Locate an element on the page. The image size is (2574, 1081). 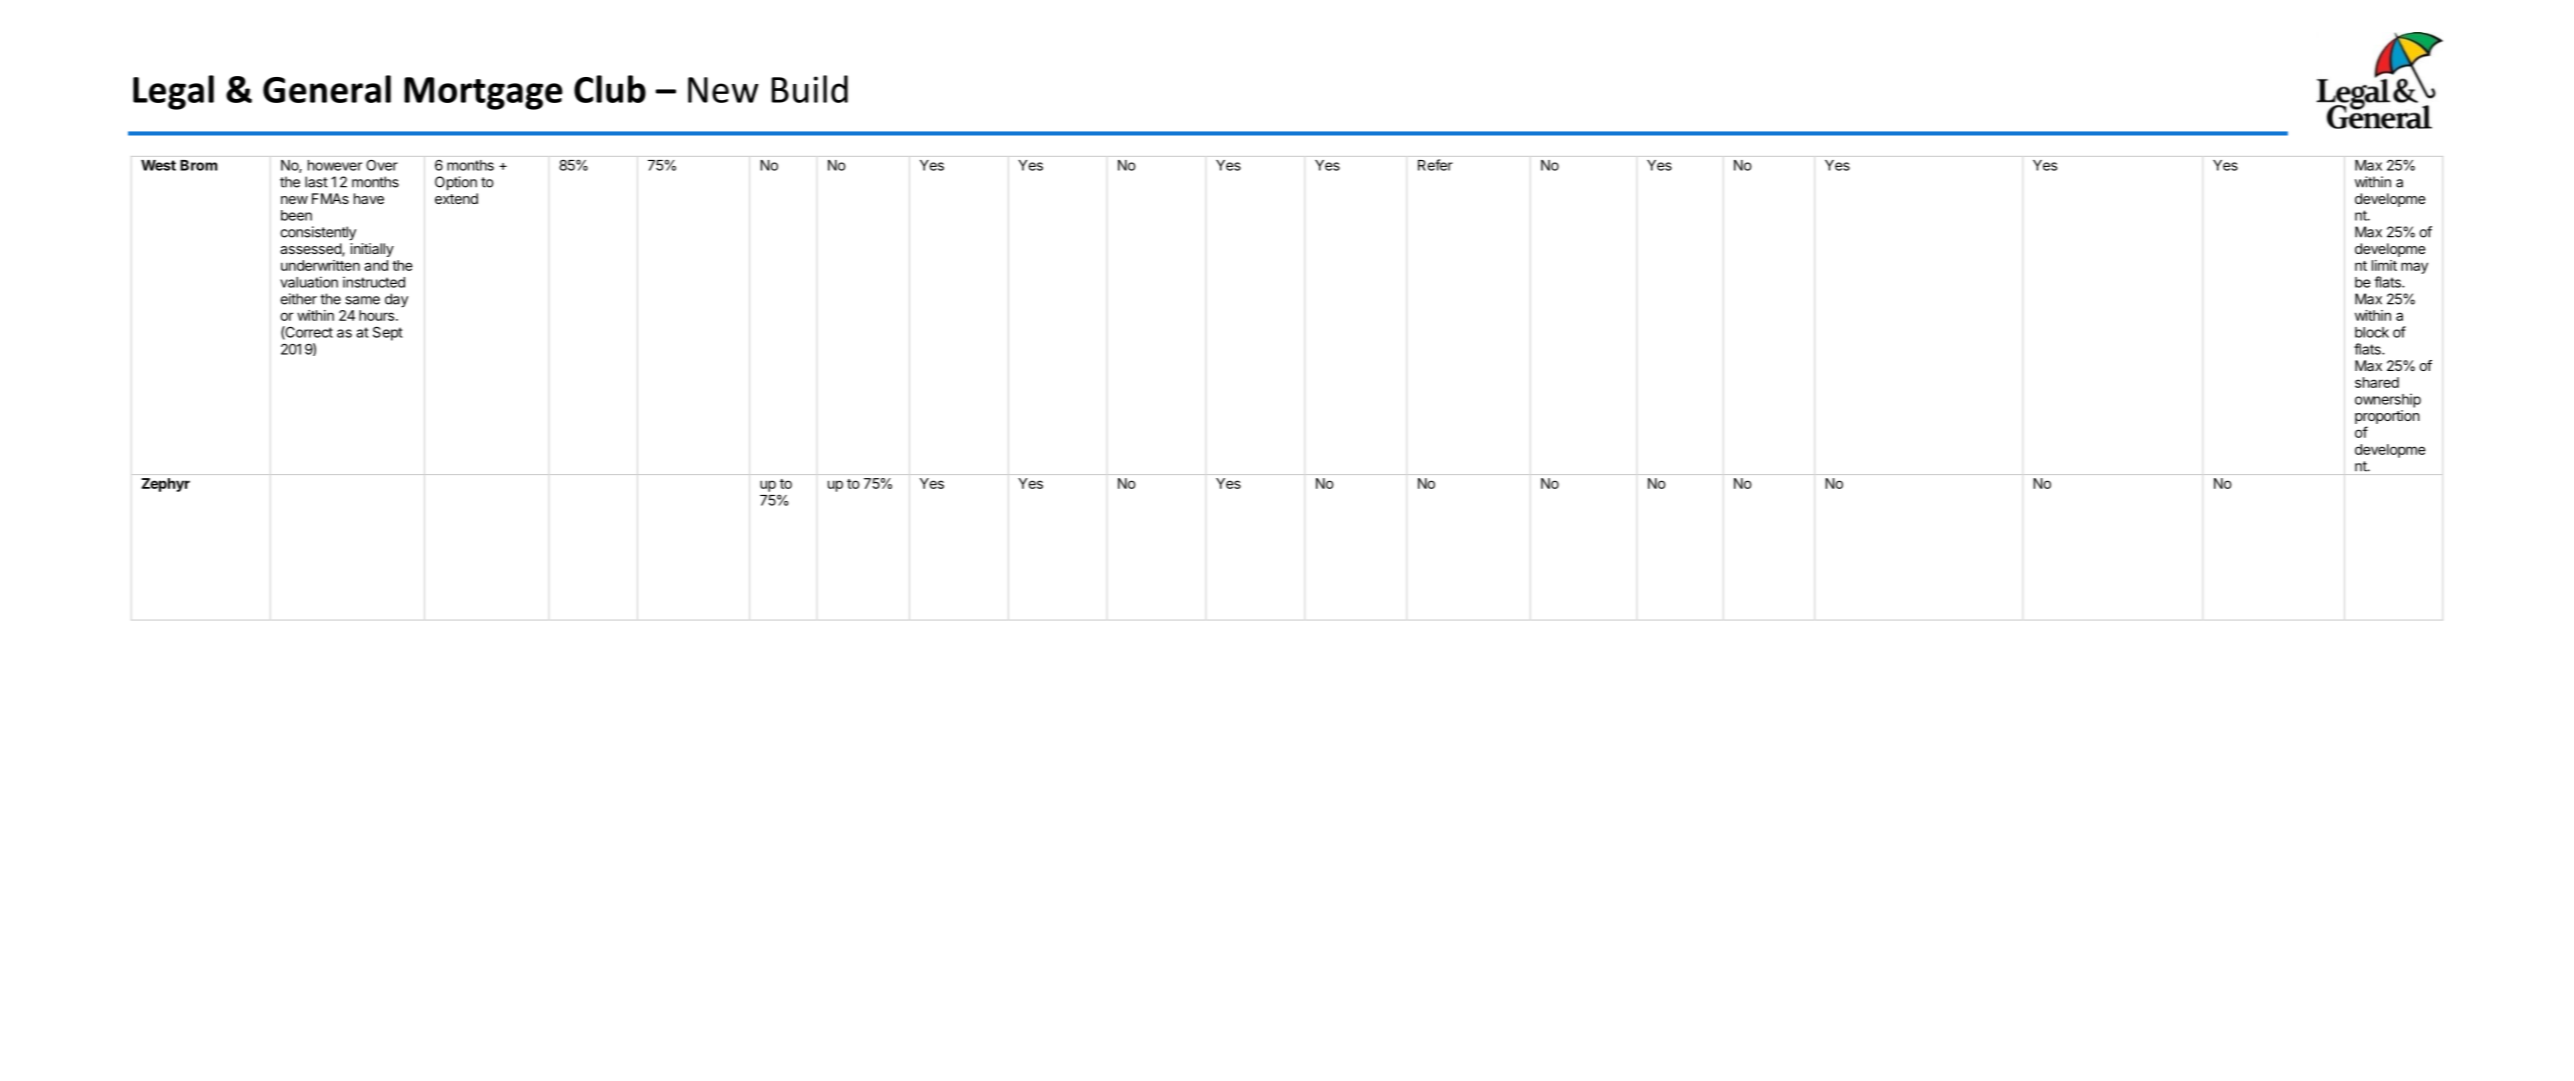
instructed is located at coordinates (374, 282).
